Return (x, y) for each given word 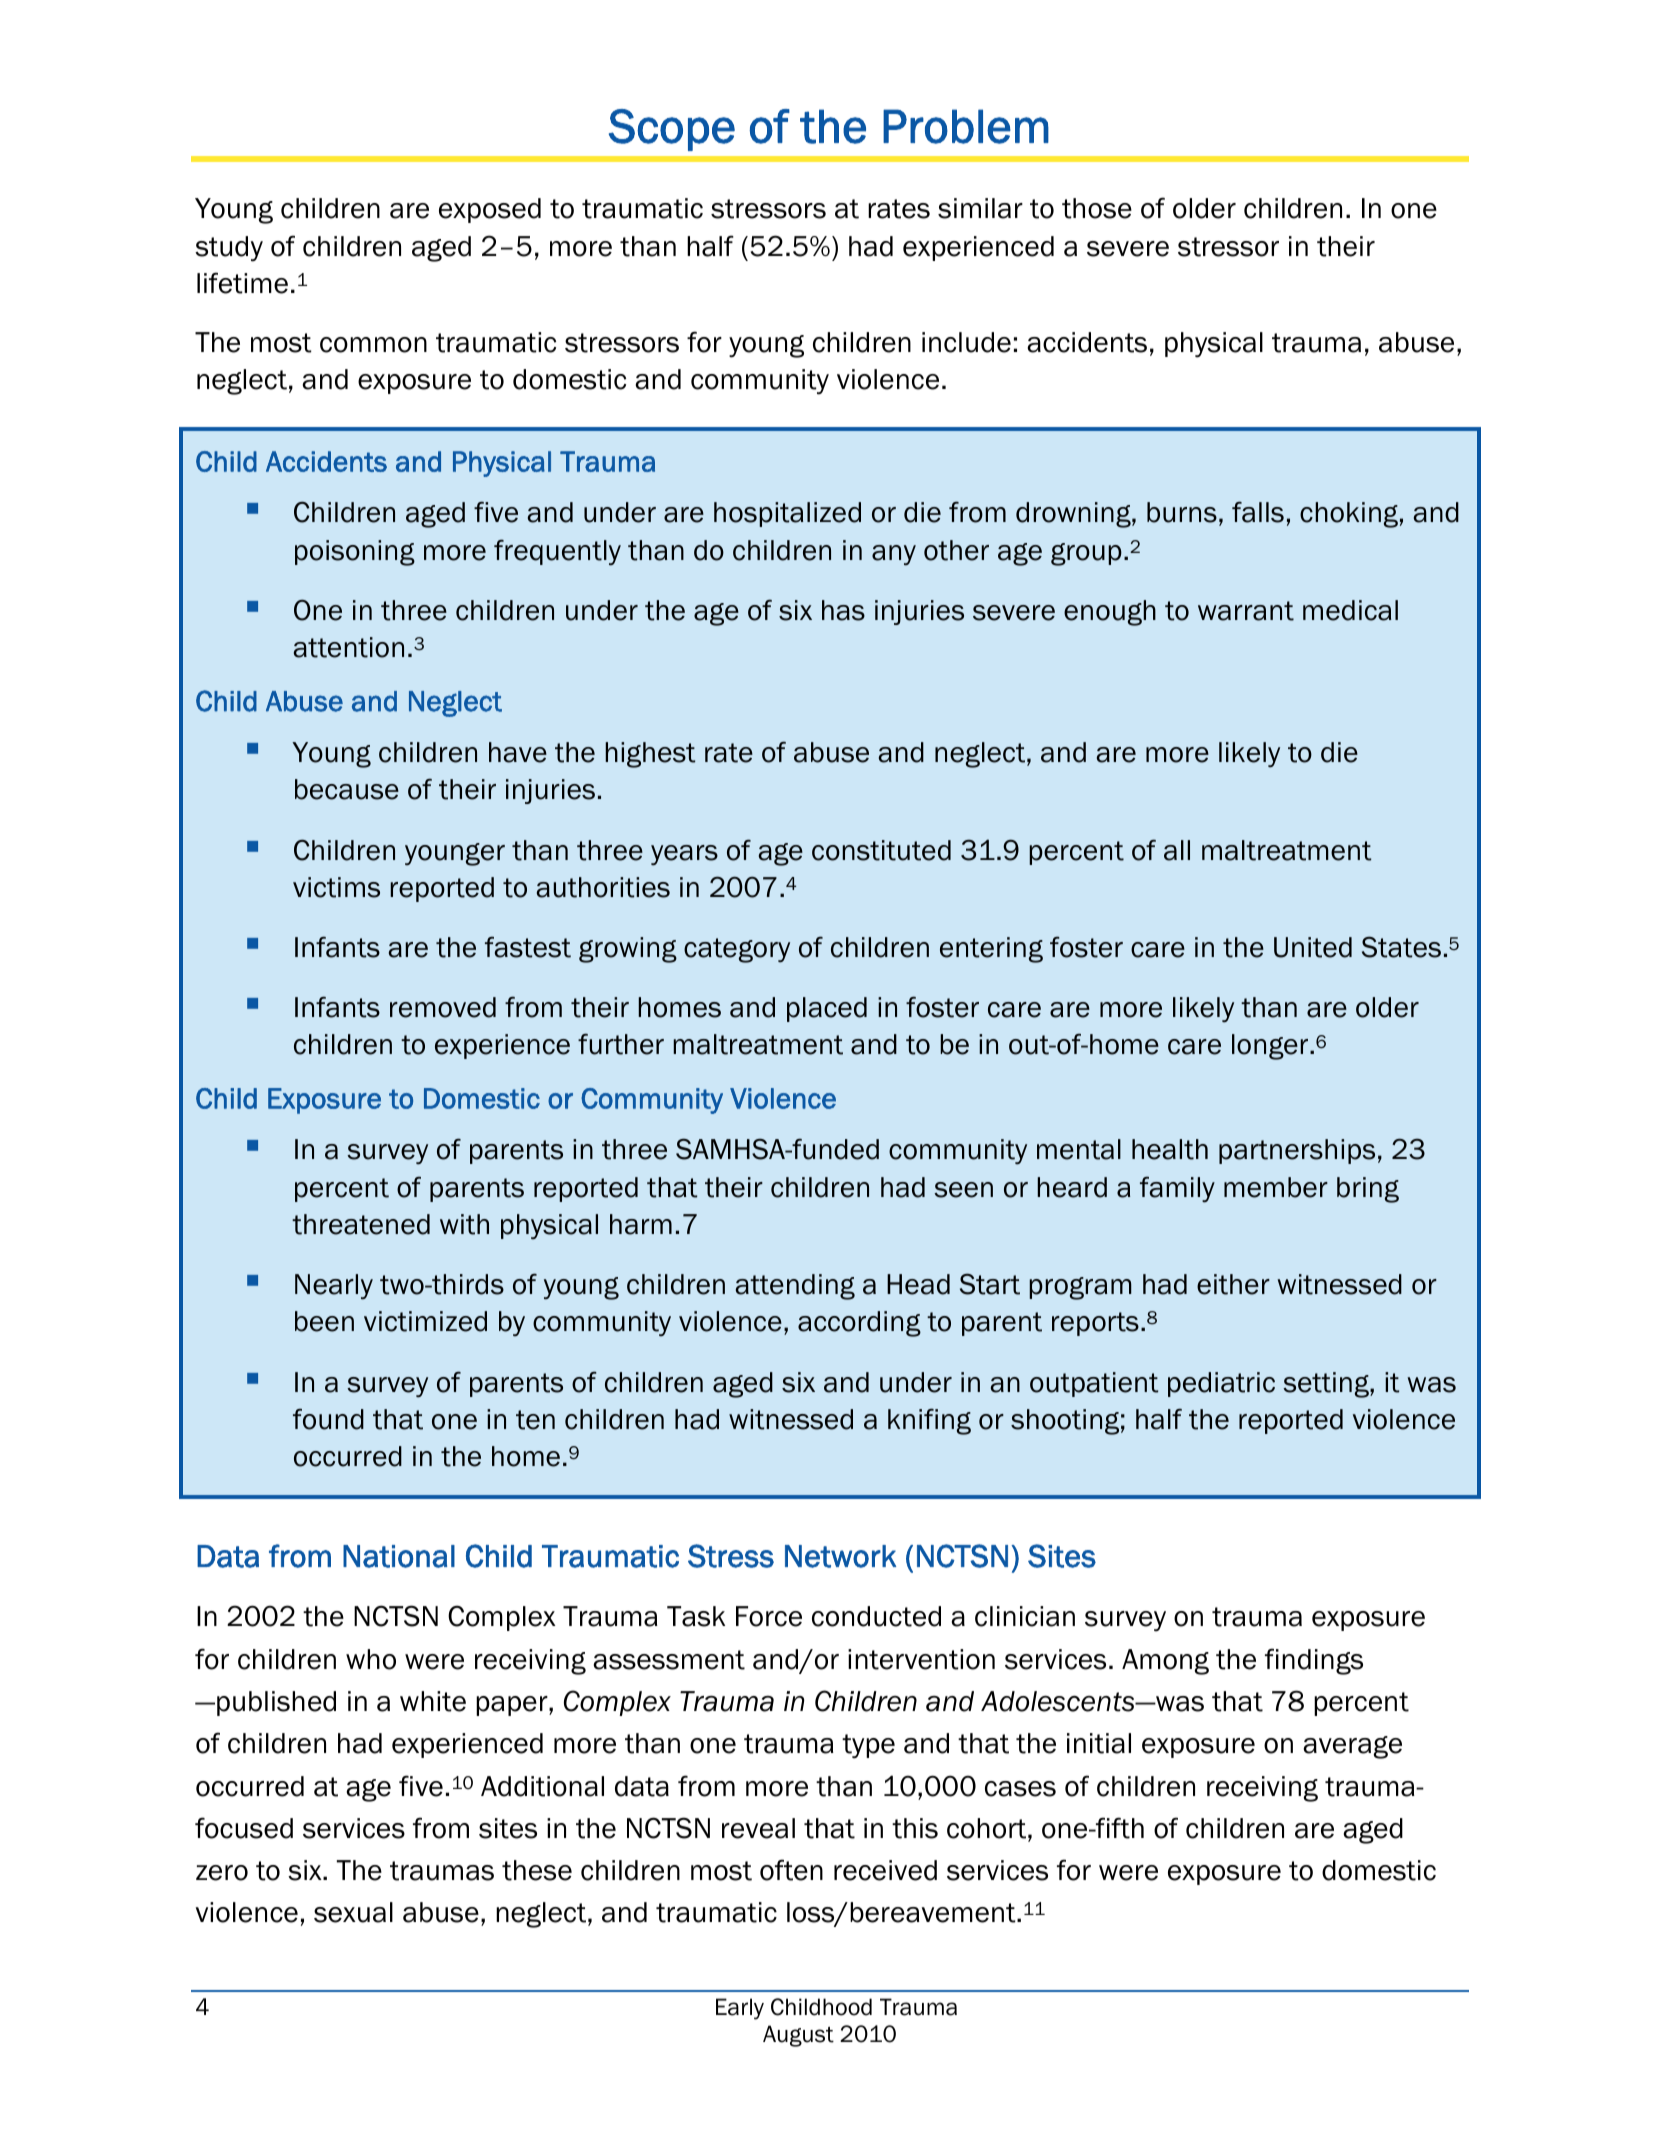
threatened (361, 1224)
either (1233, 1284)
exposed (490, 210)
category (737, 950)
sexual (353, 1912)
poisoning (355, 553)
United (1313, 947)
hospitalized (787, 514)
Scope (672, 130)
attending (795, 1287)
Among (1165, 1662)
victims (336, 887)
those (1097, 208)
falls (1258, 512)
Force (769, 1616)
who (371, 1659)
